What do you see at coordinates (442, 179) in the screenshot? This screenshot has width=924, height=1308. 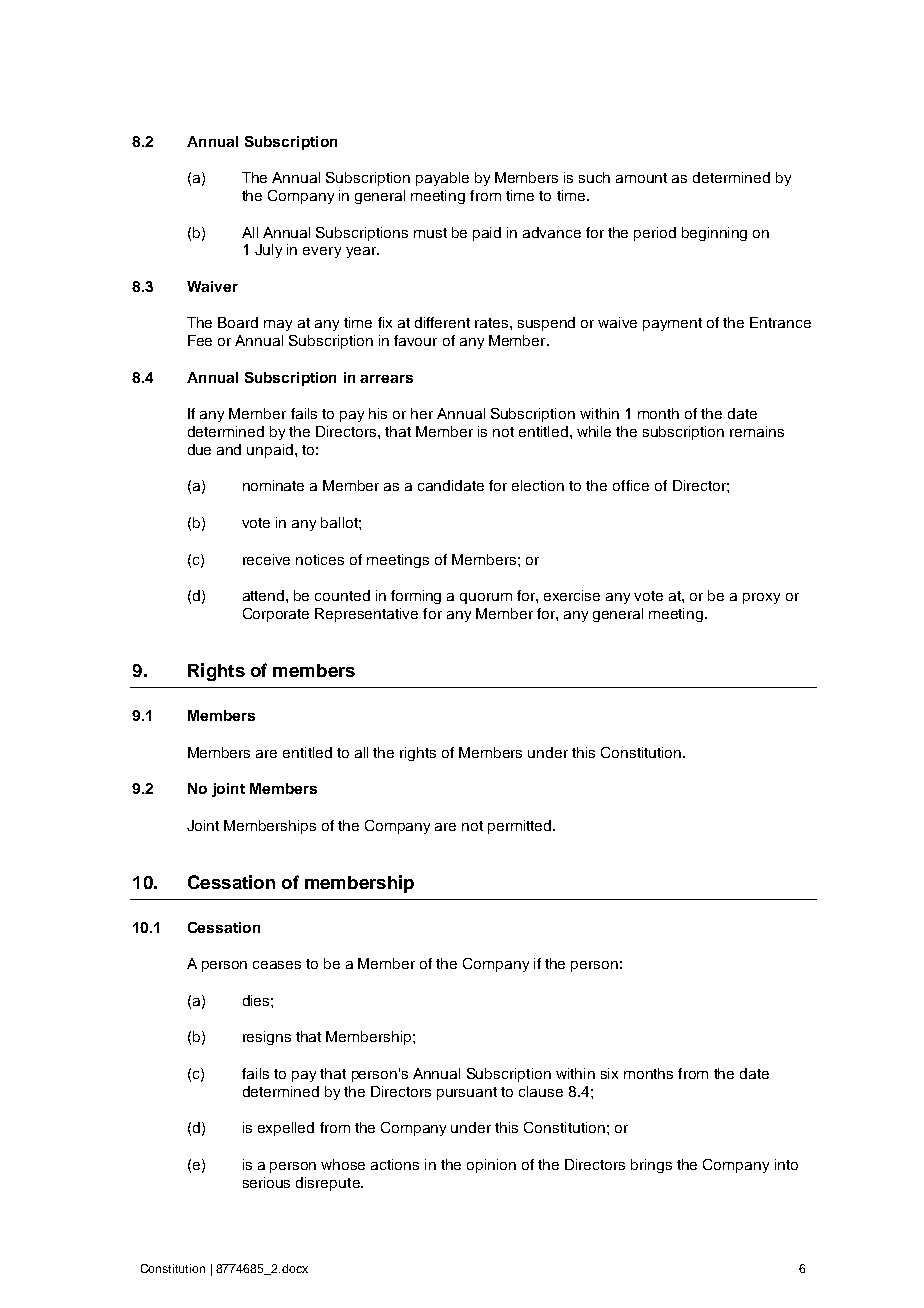 I see `payable` at bounding box center [442, 179].
